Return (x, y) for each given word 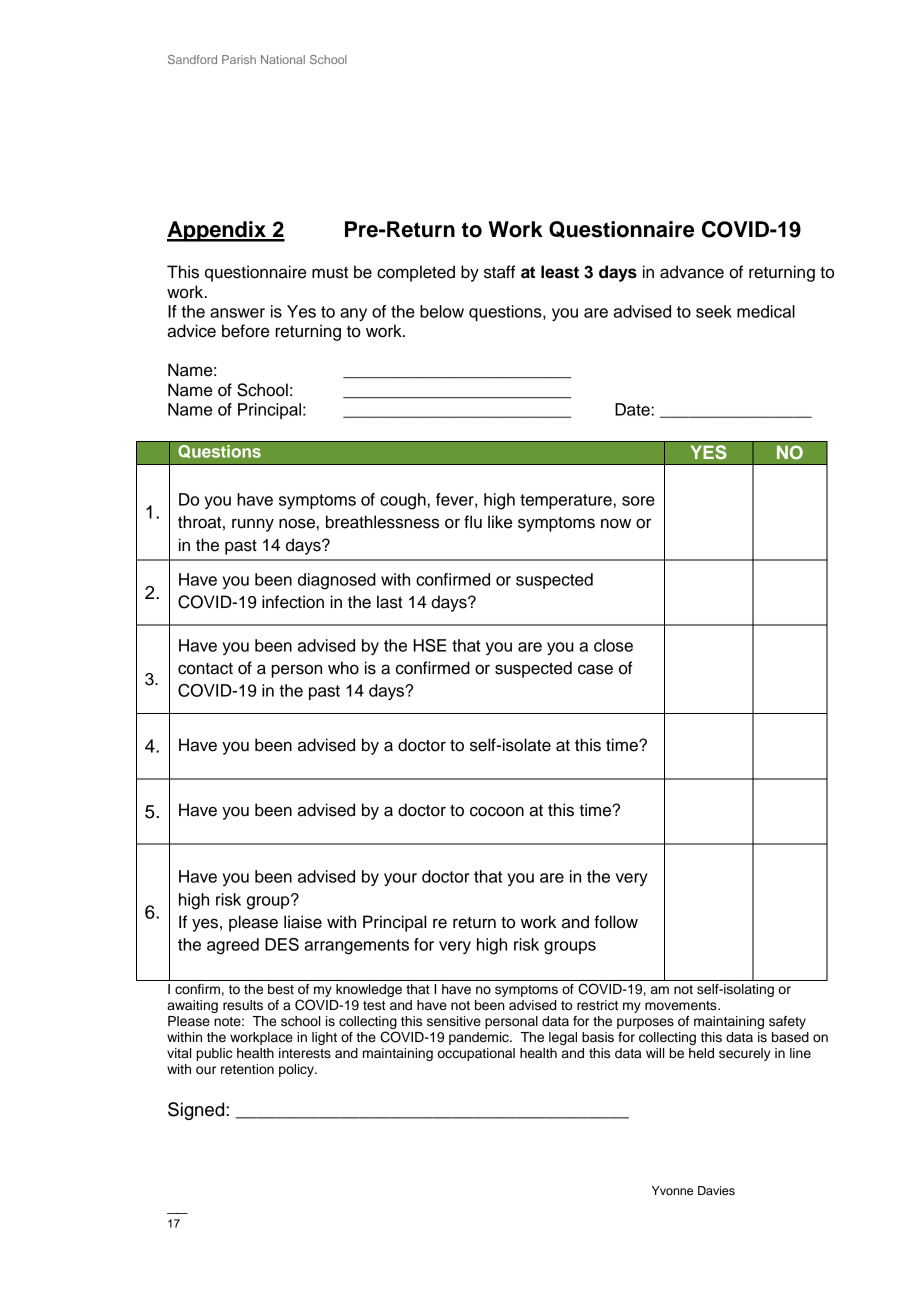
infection (293, 602)
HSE (429, 645)
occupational (476, 1054)
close (613, 645)
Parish (239, 59)
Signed (197, 1111)
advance (692, 272)
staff (499, 272)
